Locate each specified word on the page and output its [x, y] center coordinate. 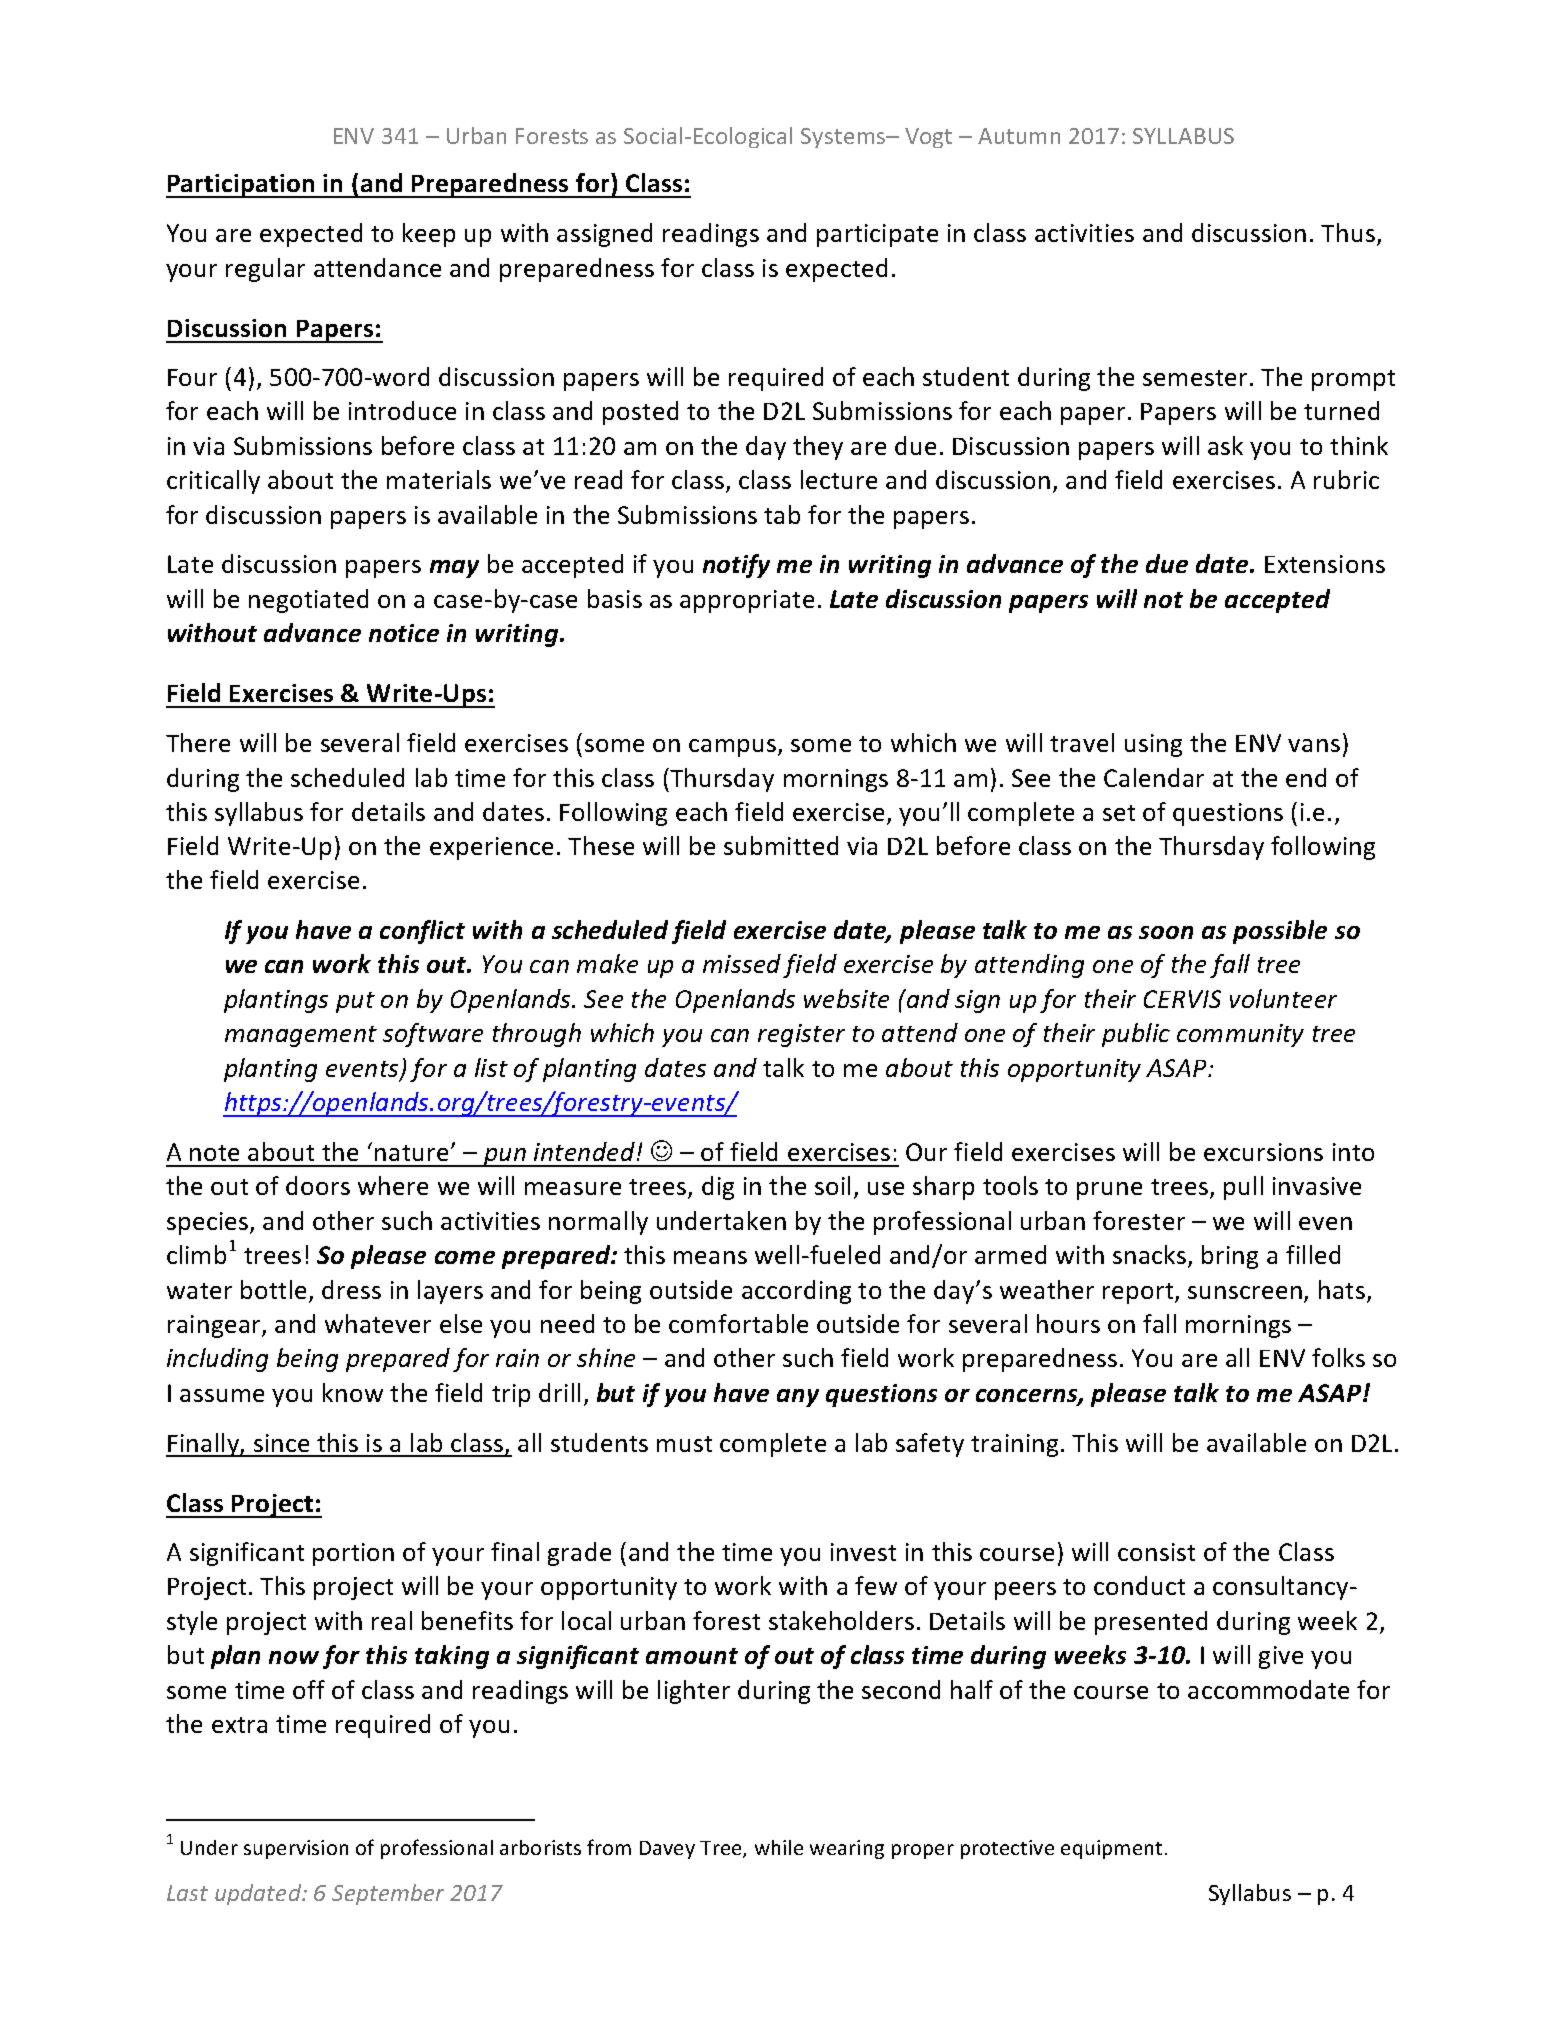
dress [351, 1289]
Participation [241, 186]
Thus [1348, 232]
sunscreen [1245, 1292]
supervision [296, 1849]
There [198, 742]
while [779, 1847]
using [1153, 745]
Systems [844, 138]
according [796, 1292]
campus [732, 748]
